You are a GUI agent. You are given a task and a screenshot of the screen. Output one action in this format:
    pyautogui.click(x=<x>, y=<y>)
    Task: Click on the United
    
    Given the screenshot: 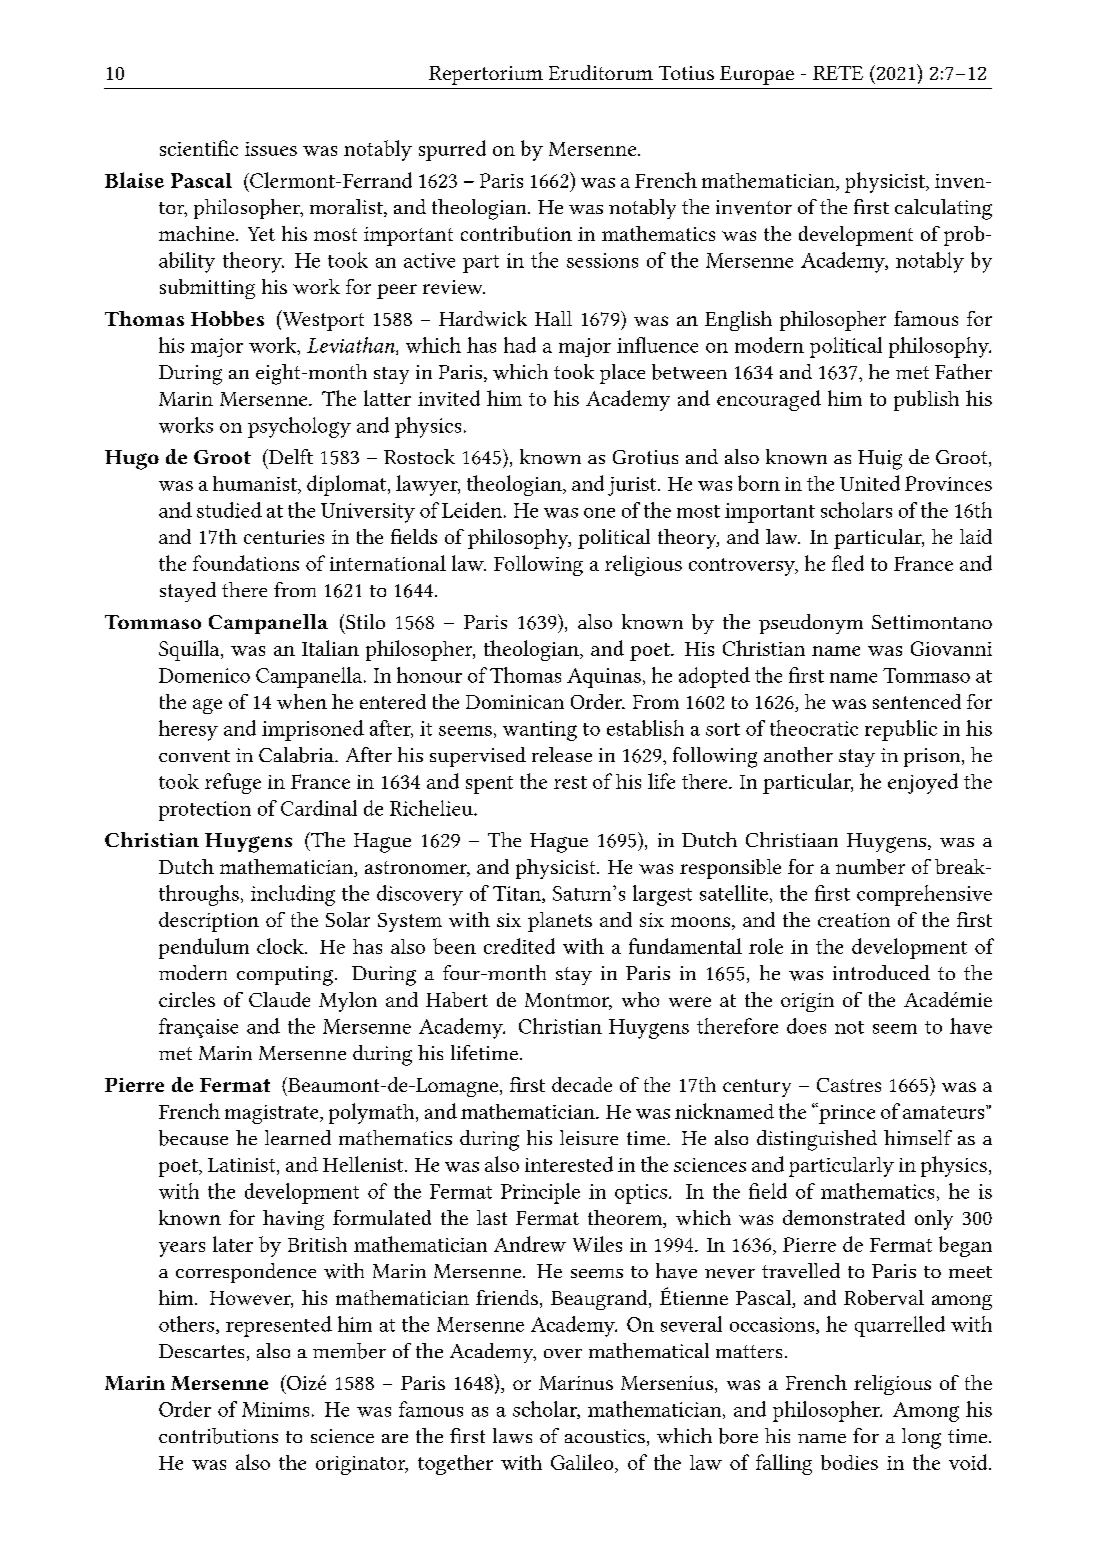 What is the action you would take?
    pyautogui.click(x=870, y=483)
